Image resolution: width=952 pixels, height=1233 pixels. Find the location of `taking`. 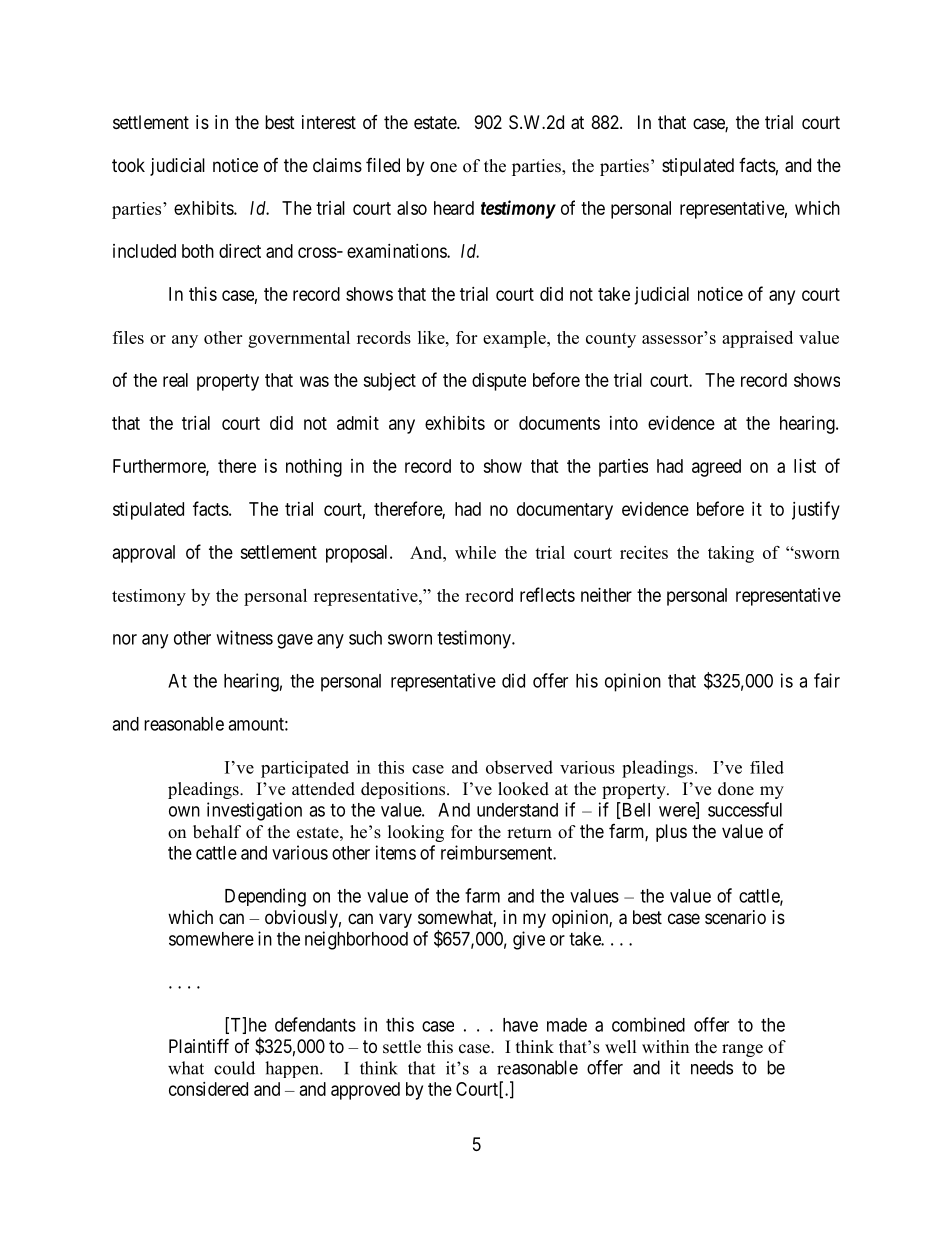

taking is located at coordinates (731, 554).
